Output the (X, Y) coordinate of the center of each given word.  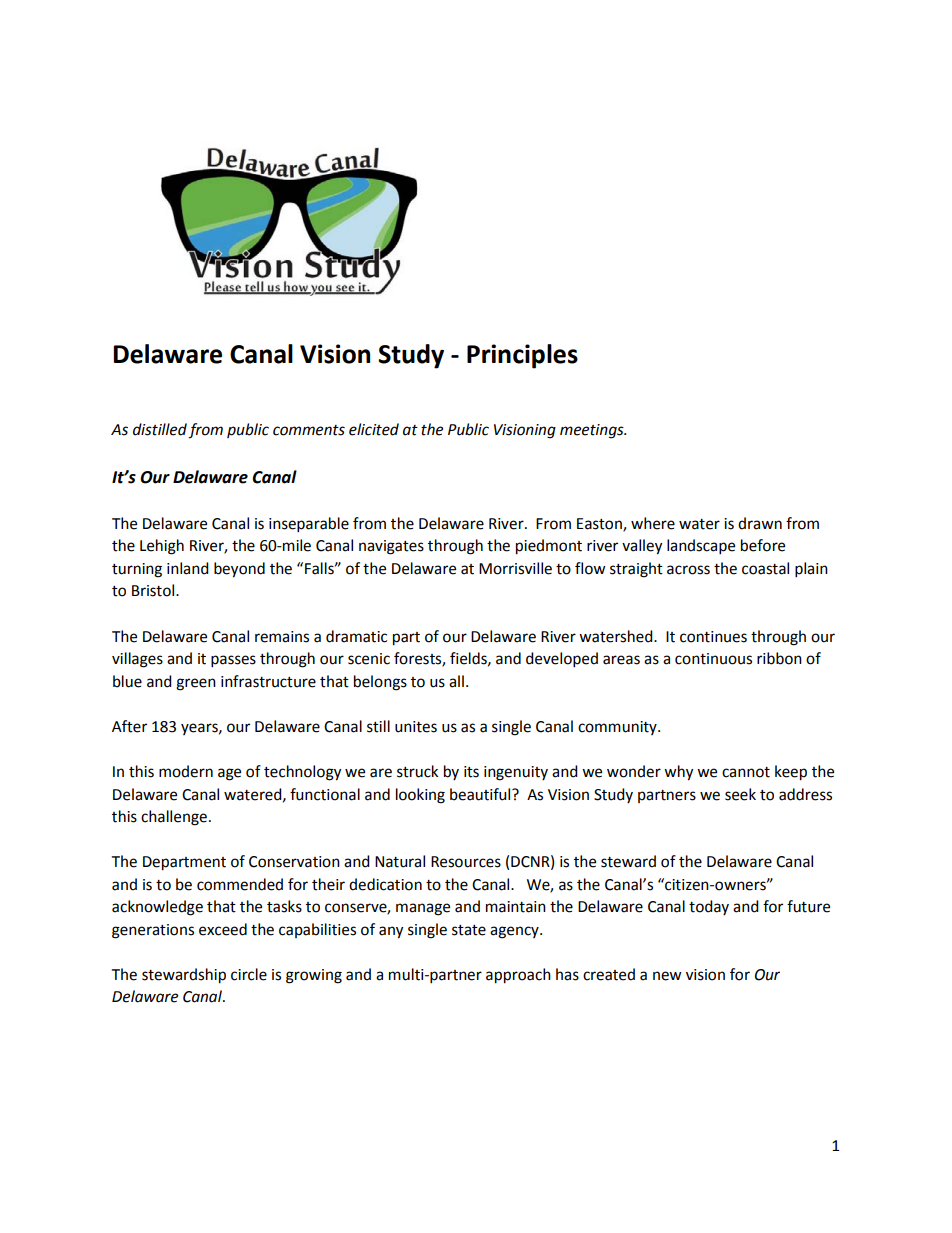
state (469, 930)
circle (249, 974)
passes (233, 661)
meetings (593, 431)
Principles (522, 356)
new (667, 976)
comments (309, 430)
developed (562, 660)
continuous (713, 659)
